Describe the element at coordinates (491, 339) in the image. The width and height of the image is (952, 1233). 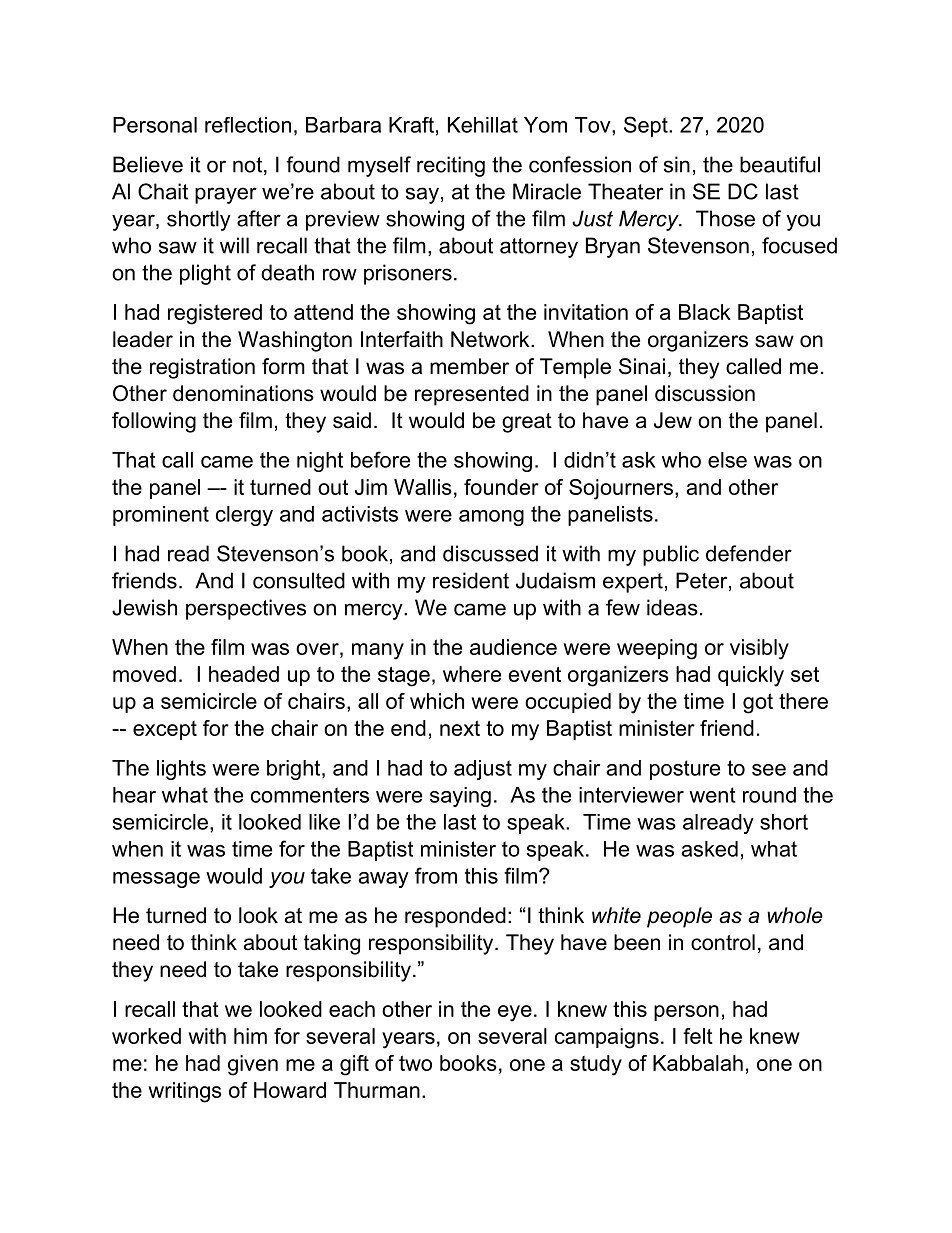
I see `Network` at that location.
